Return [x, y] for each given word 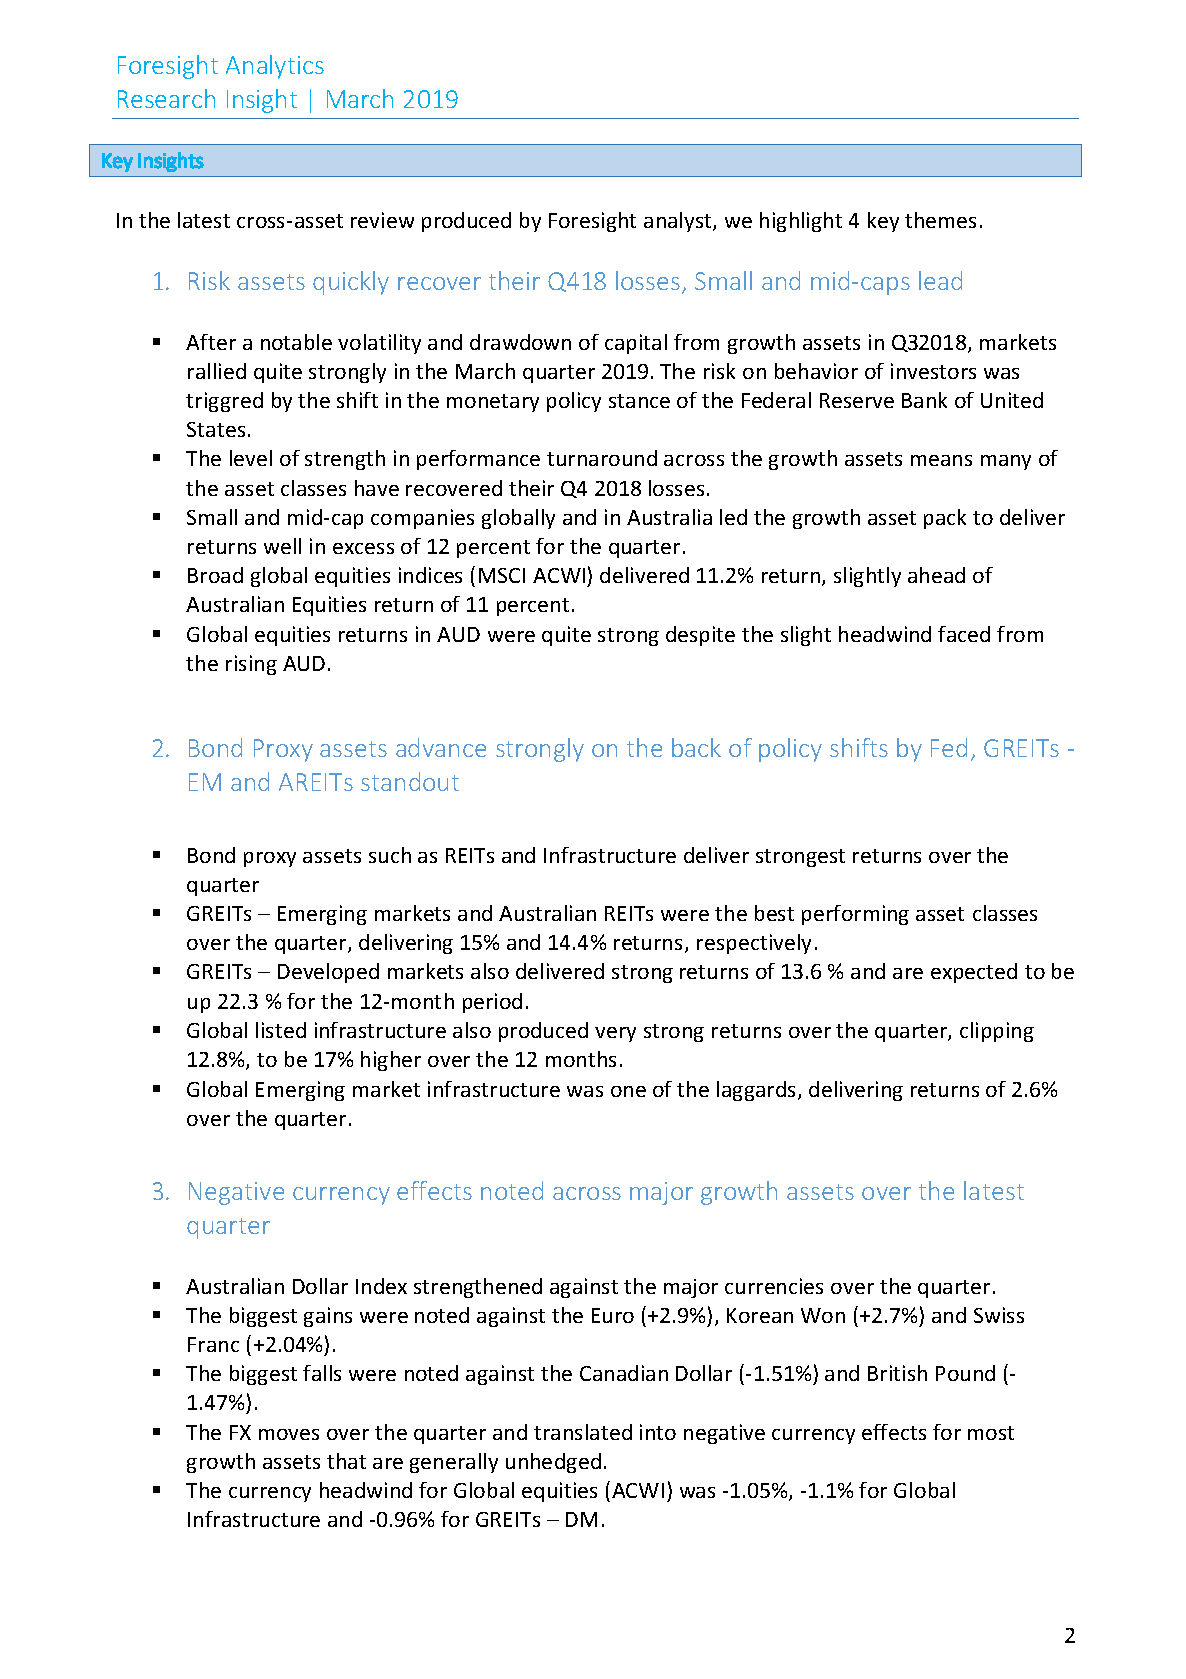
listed [281, 1030]
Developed [328, 973]
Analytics [275, 67]
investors [933, 371]
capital [636, 344]
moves [289, 1434]
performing [855, 915]
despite [700, 636]
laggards [758, 1091]
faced [964, 634]
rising [251, 665]
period [492, 1003]
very [615, 1034]
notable [296, 342]
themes [940, 220]
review [382, 220]
